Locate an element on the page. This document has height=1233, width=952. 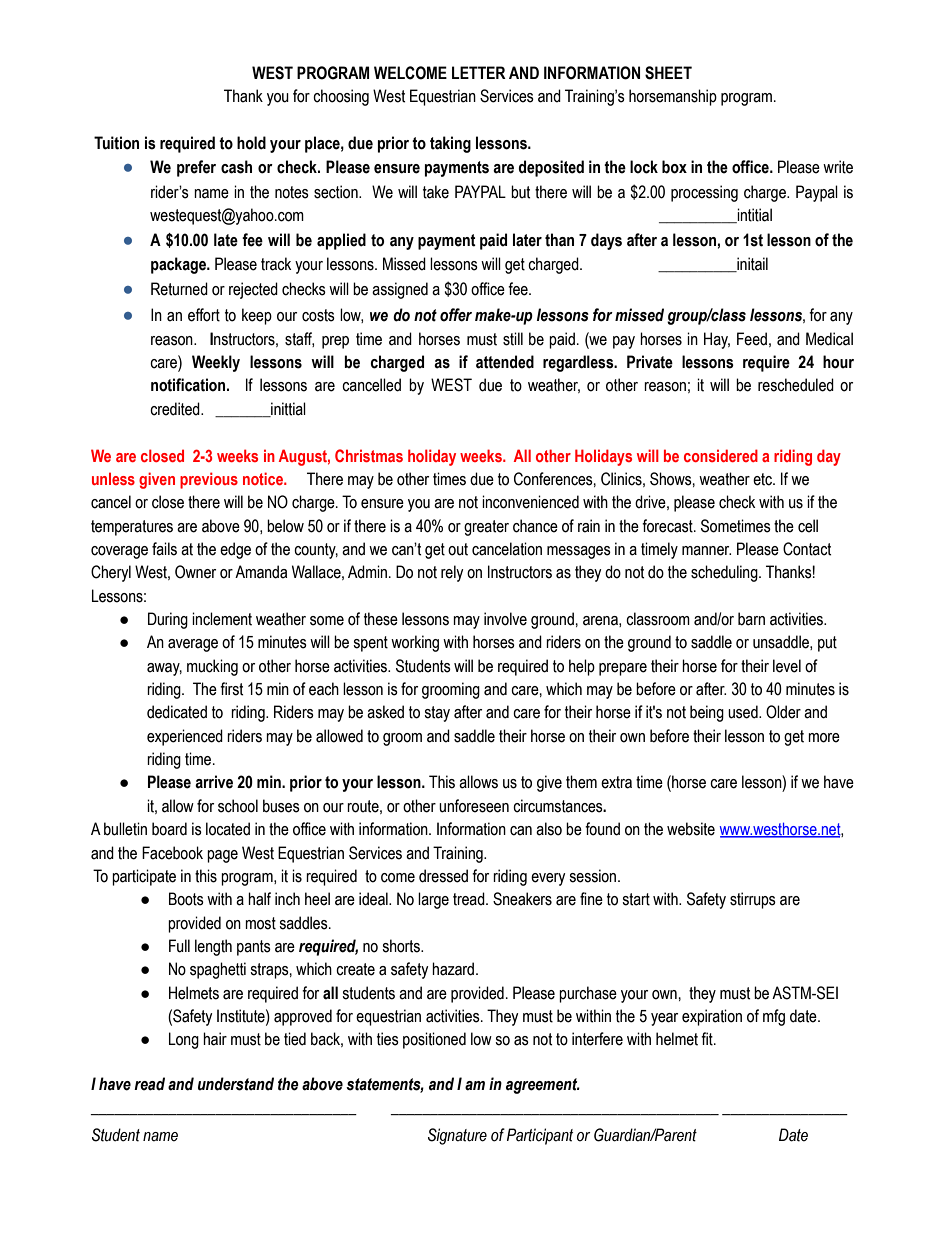
inconvenienced is located at coordinates (530, 502).
